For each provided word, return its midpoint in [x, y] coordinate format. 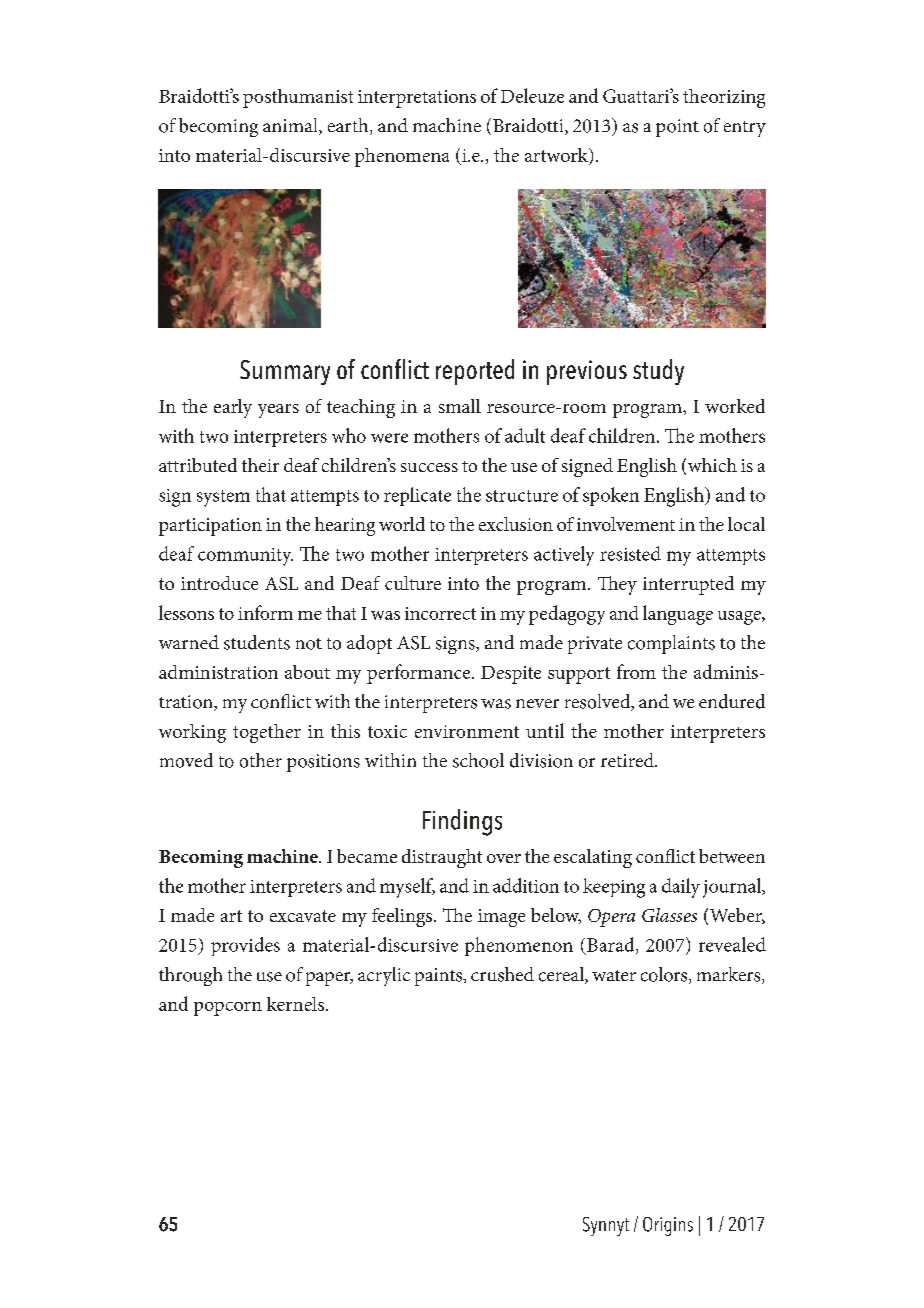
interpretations [417, 99]
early [233, 408]
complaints [671, 644]
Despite [511, 675]
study [658, 372]
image [501, 918]
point [677, 128]
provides [245, 946]
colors [665, 975]
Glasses [669, 915]
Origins [668, 1226]
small [460, 406]
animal [291, 126]
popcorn [228, 1009]
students [257, 642]
